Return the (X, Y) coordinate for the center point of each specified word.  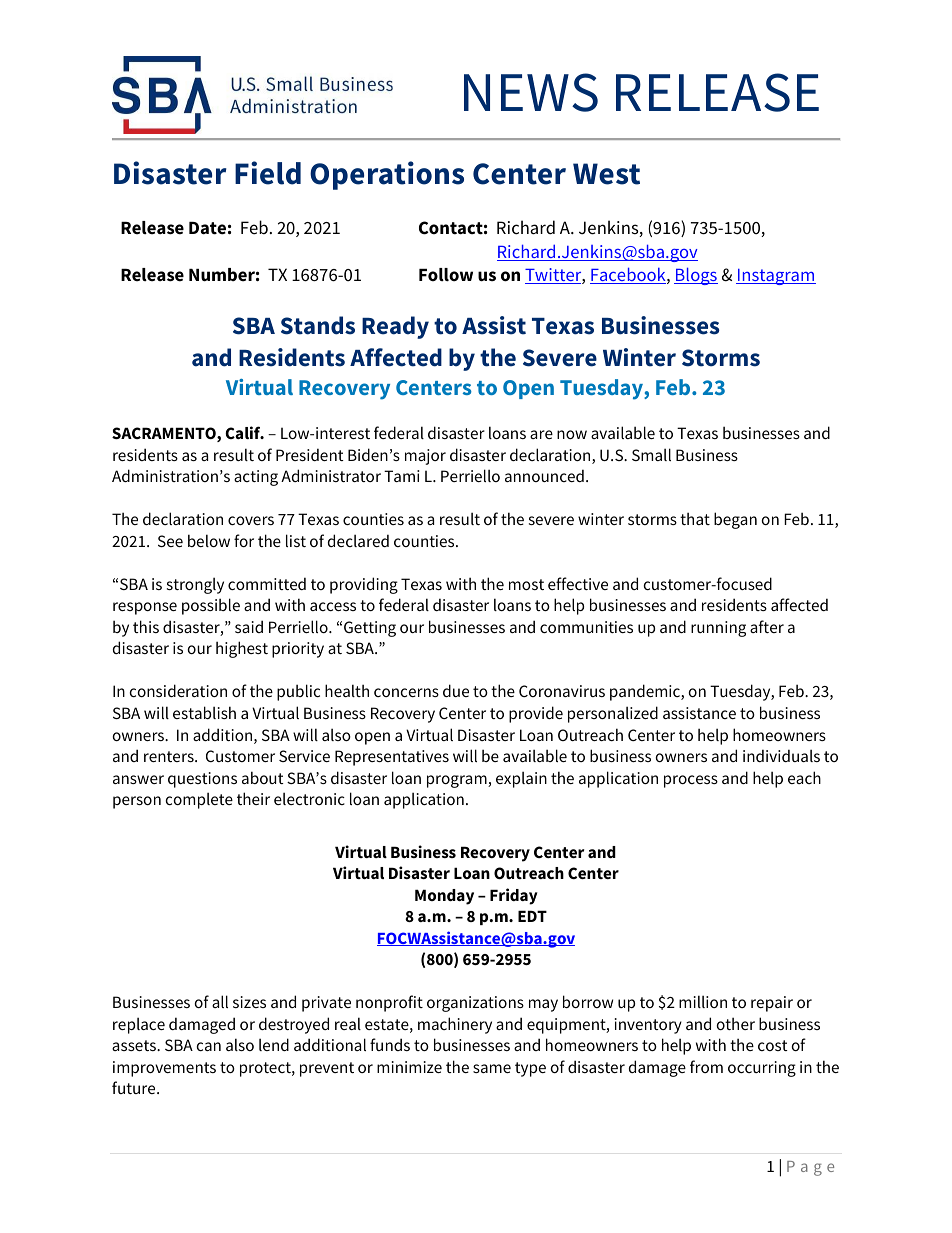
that (695, 518)
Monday (444, 897)
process (691, 781)
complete (199, 800)
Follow (446, 275)
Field (268, 173)
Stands (318, 325)
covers (251, 520)
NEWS (531, 92)
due (456, 690)
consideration (178, 690)
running (718, 629)
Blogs (696, 276)
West (606, 174)
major (425, 457)
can (209, 1046)
